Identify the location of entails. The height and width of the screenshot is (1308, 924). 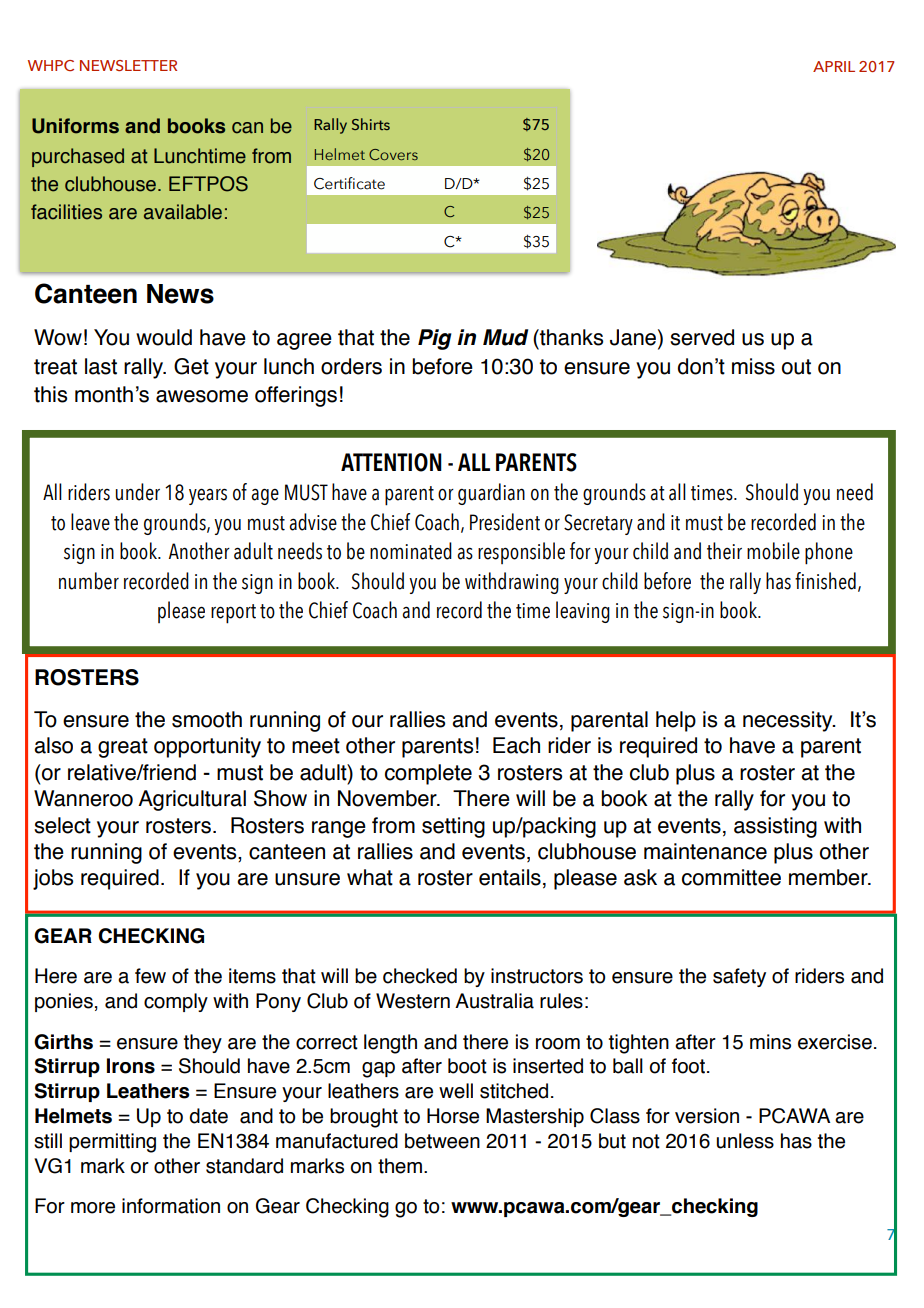
(510, 877).
